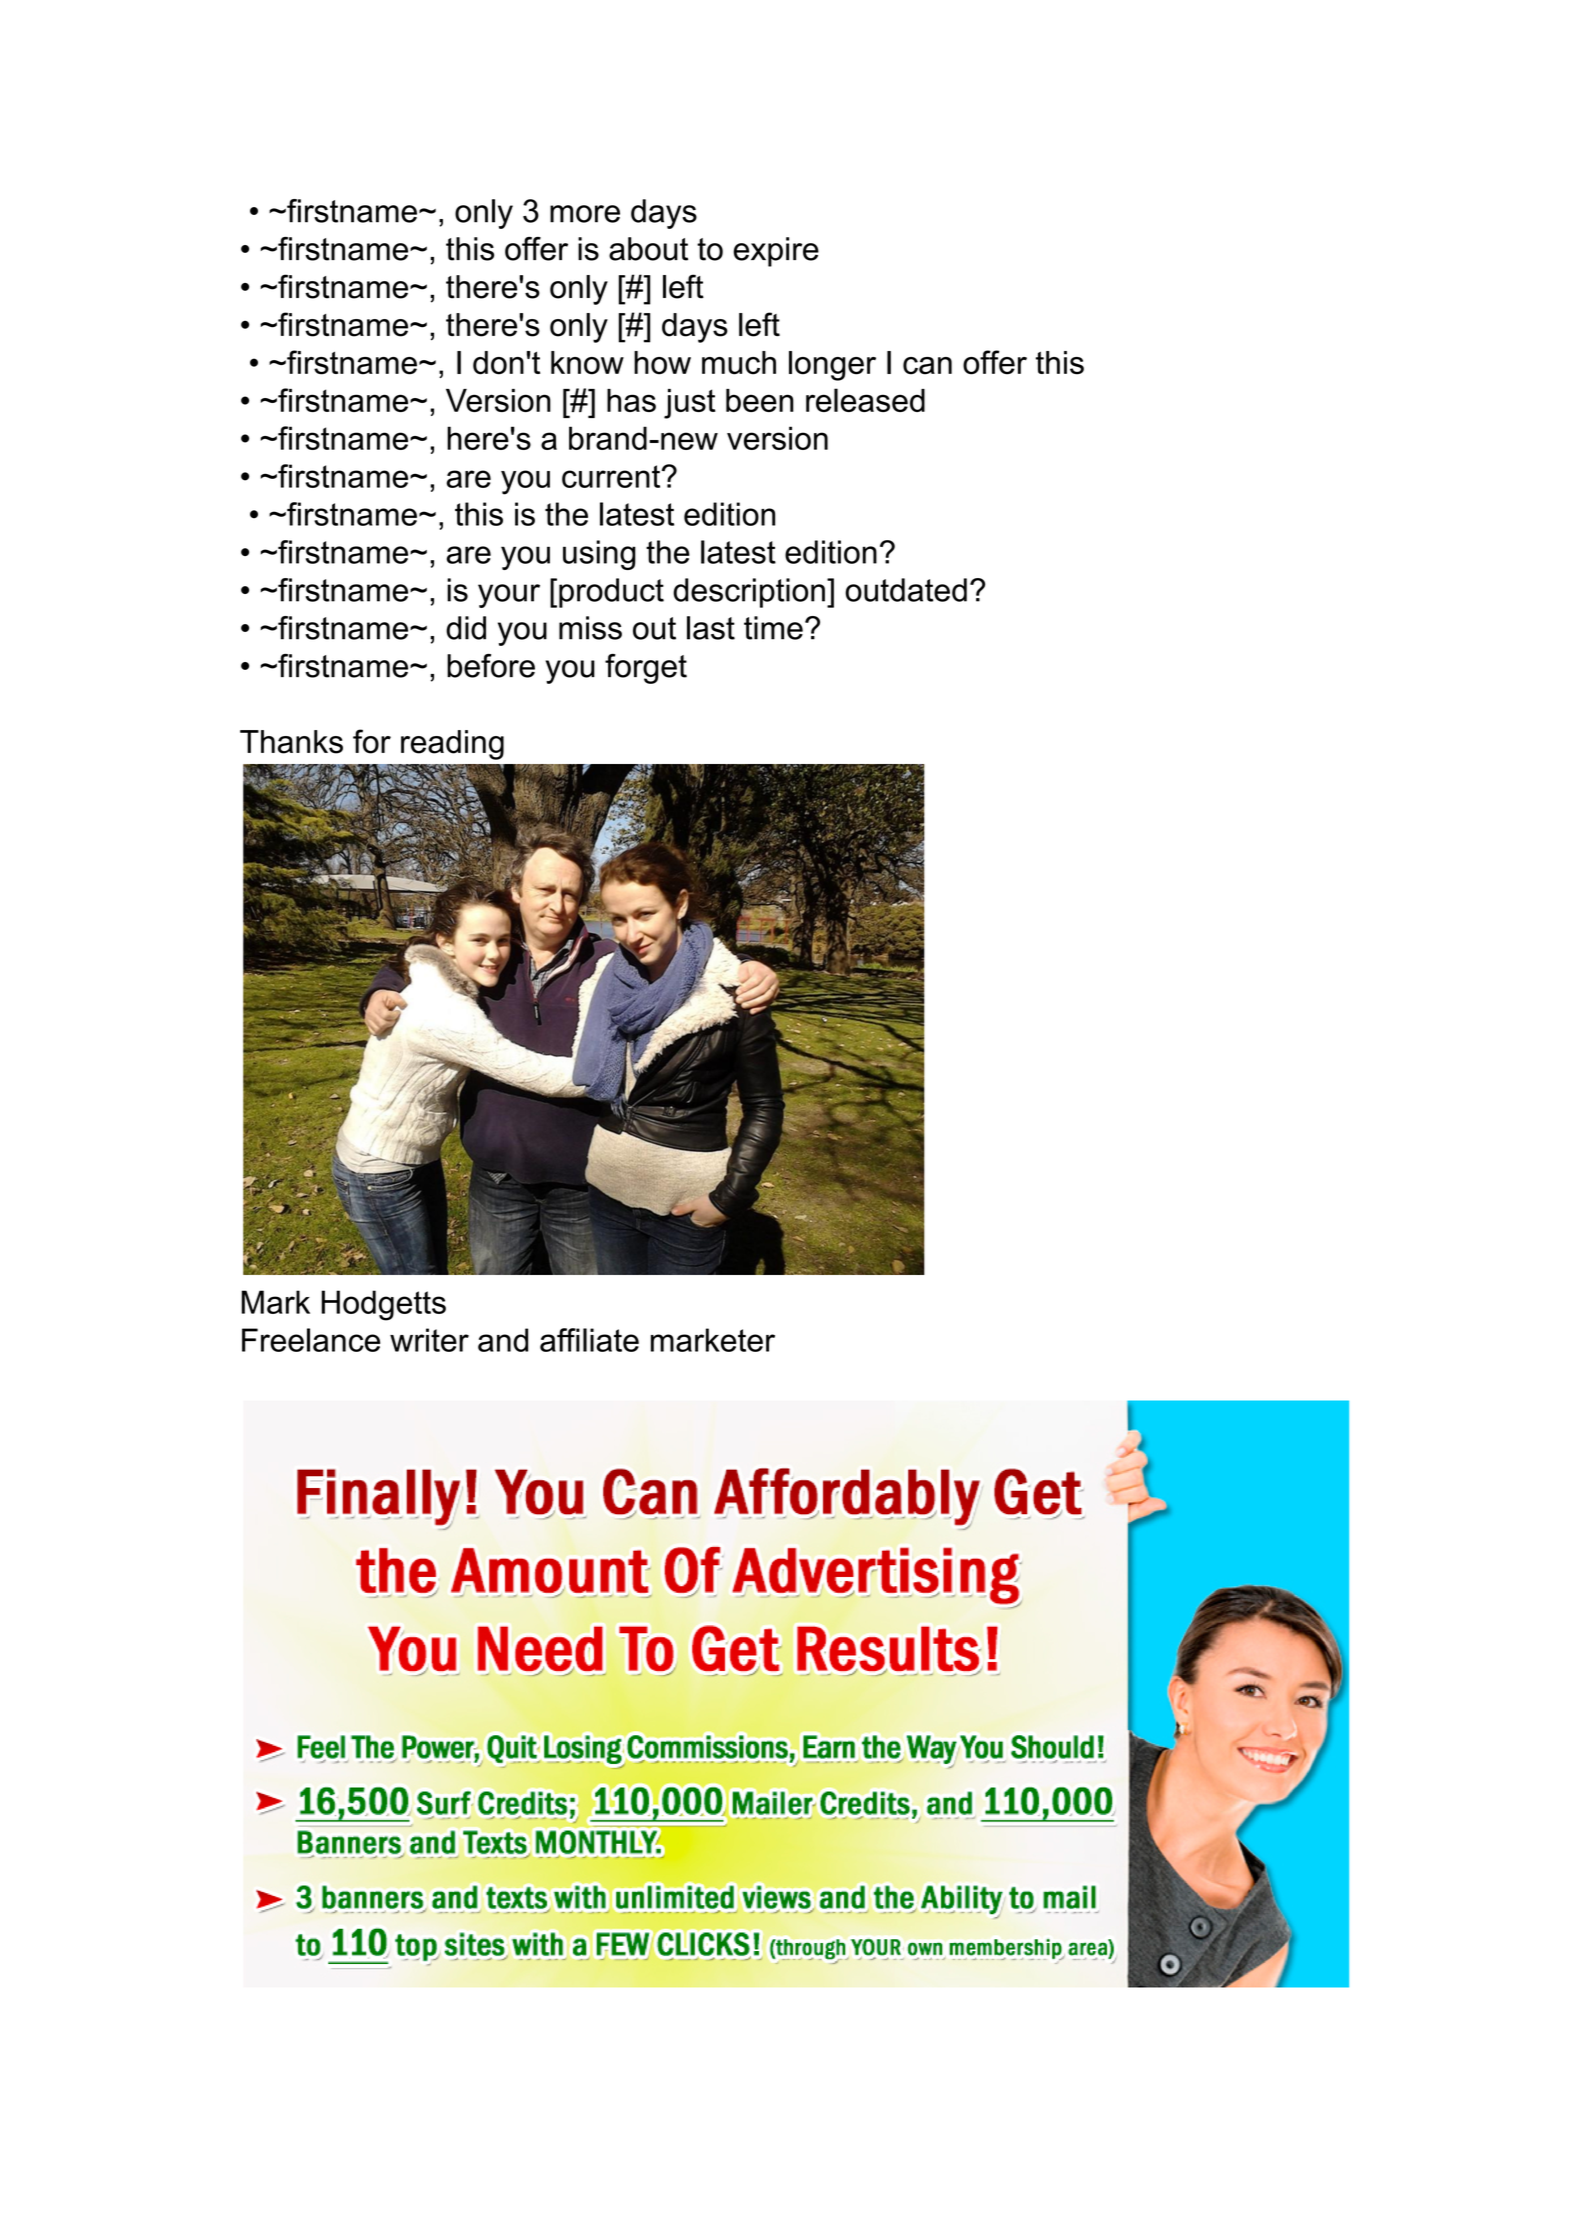 This screenshot has height=2240, width=1586. What do you see at coordinates (646, 669) in the screenshot?
I see `forget` at bounding box center [646, 669].
